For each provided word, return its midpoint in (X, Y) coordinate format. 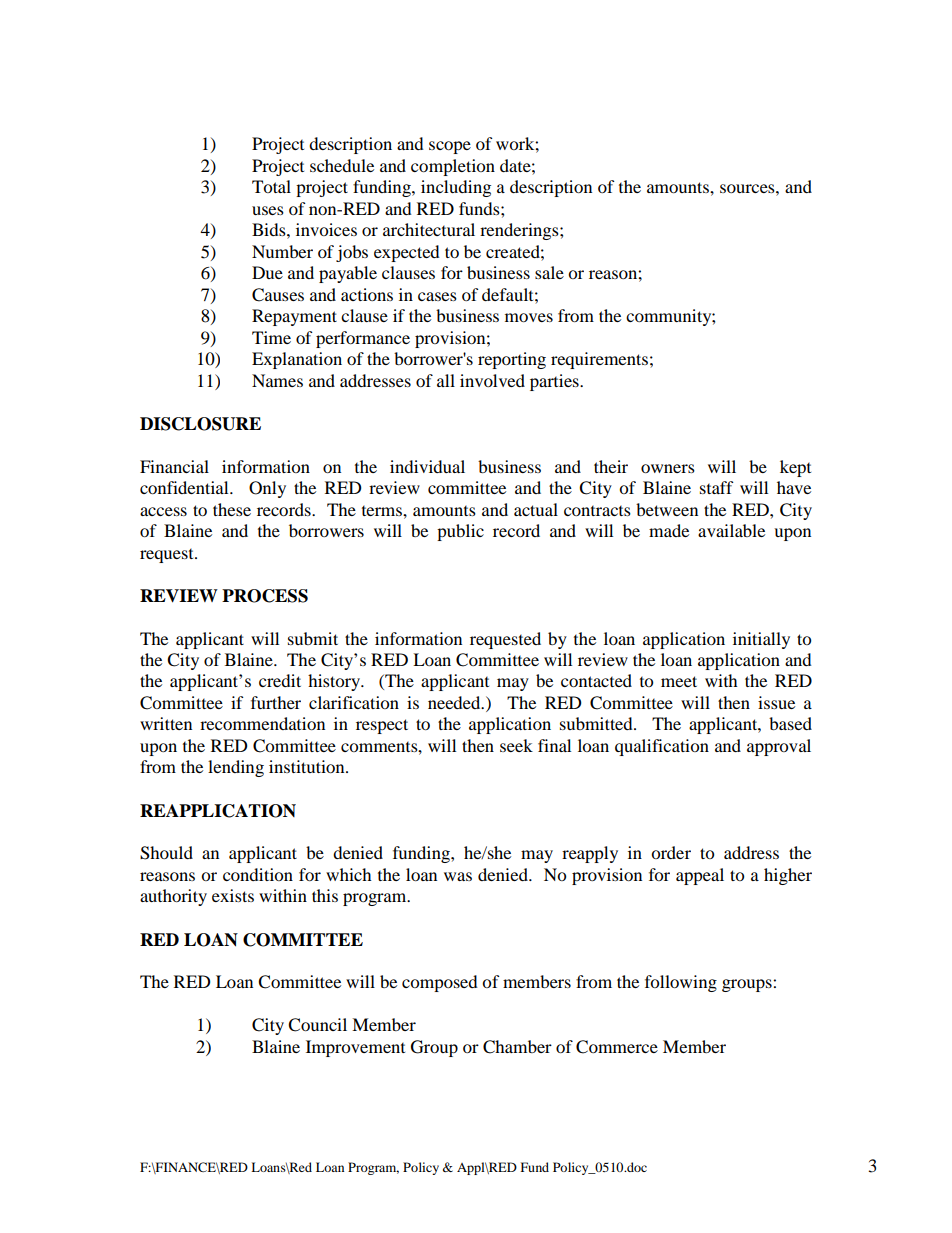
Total (271, 186)
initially (761, 640)
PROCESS (265, 596)
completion (453, 167)
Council (317, 1025)
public (460, 532)
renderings (520, 231)
